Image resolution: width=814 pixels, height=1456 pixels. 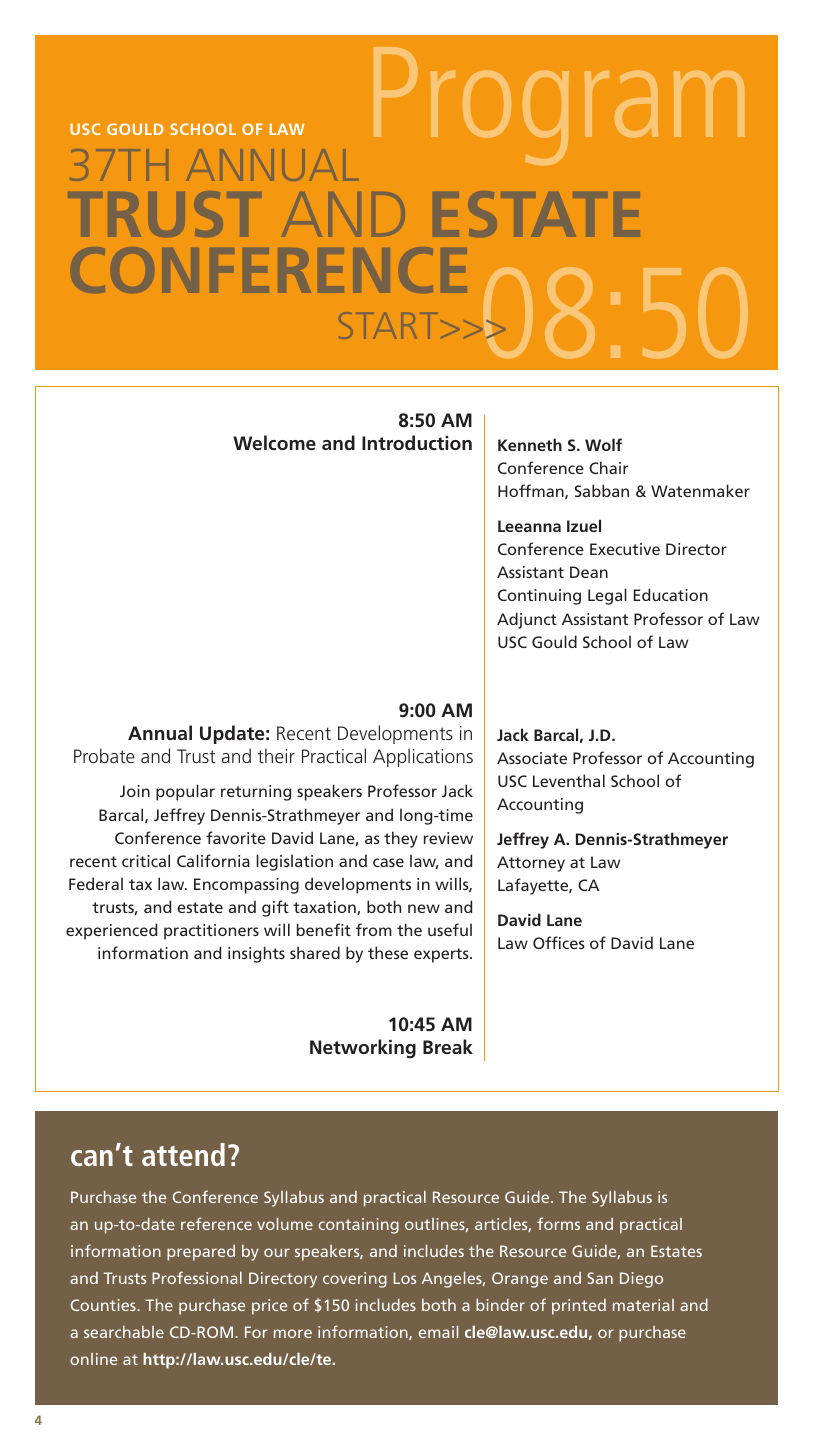 What do you see at coordinates (124, 1332) in the screenshot?
I see `searchable` at bounding box center [124, 1332].
